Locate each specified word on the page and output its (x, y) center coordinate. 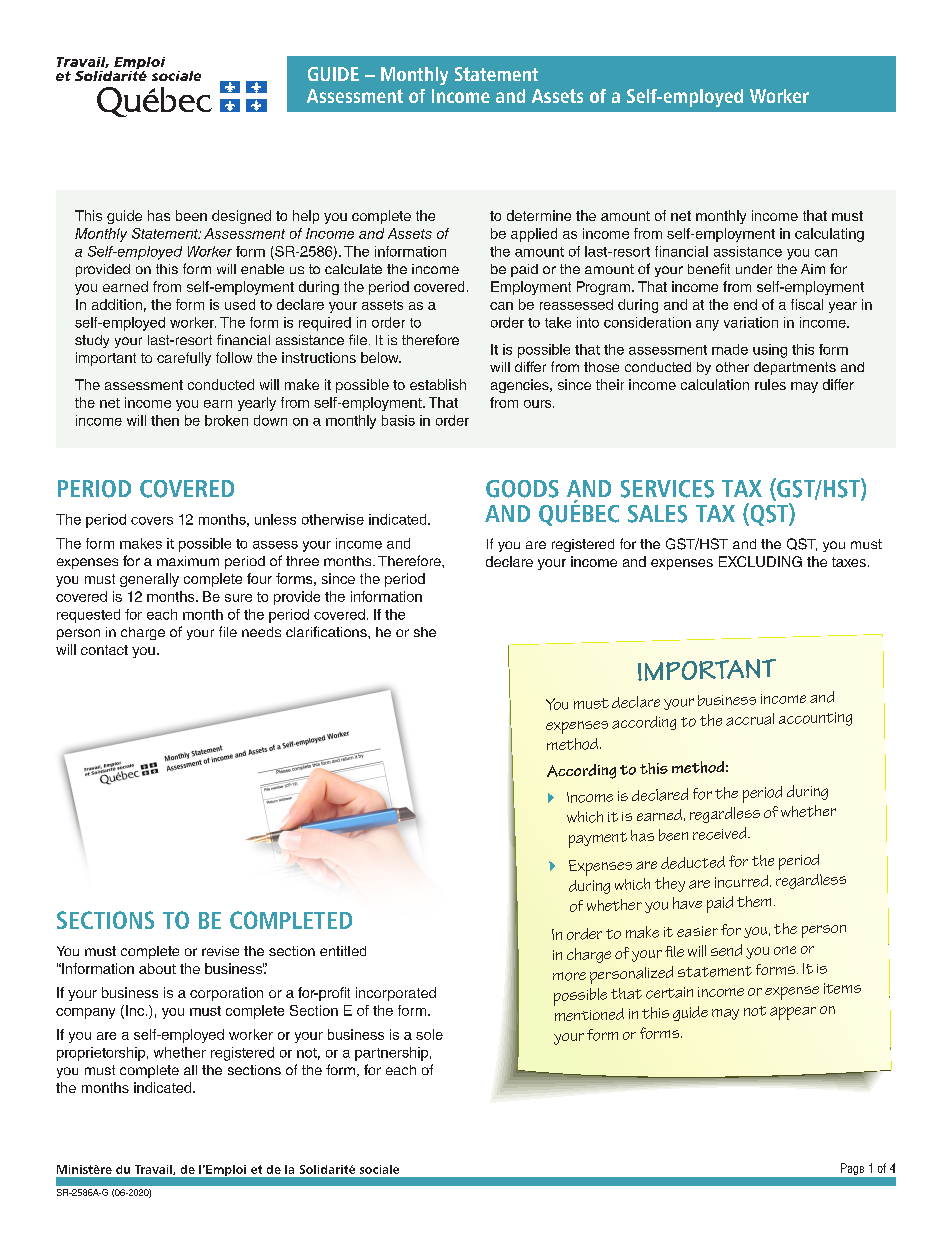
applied (534, 235)
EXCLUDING (760, 561)
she (425, 632)
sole (429, 1034)
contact (104, 650)
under (754, 269)
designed (241, 217)
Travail (154, 1170)
